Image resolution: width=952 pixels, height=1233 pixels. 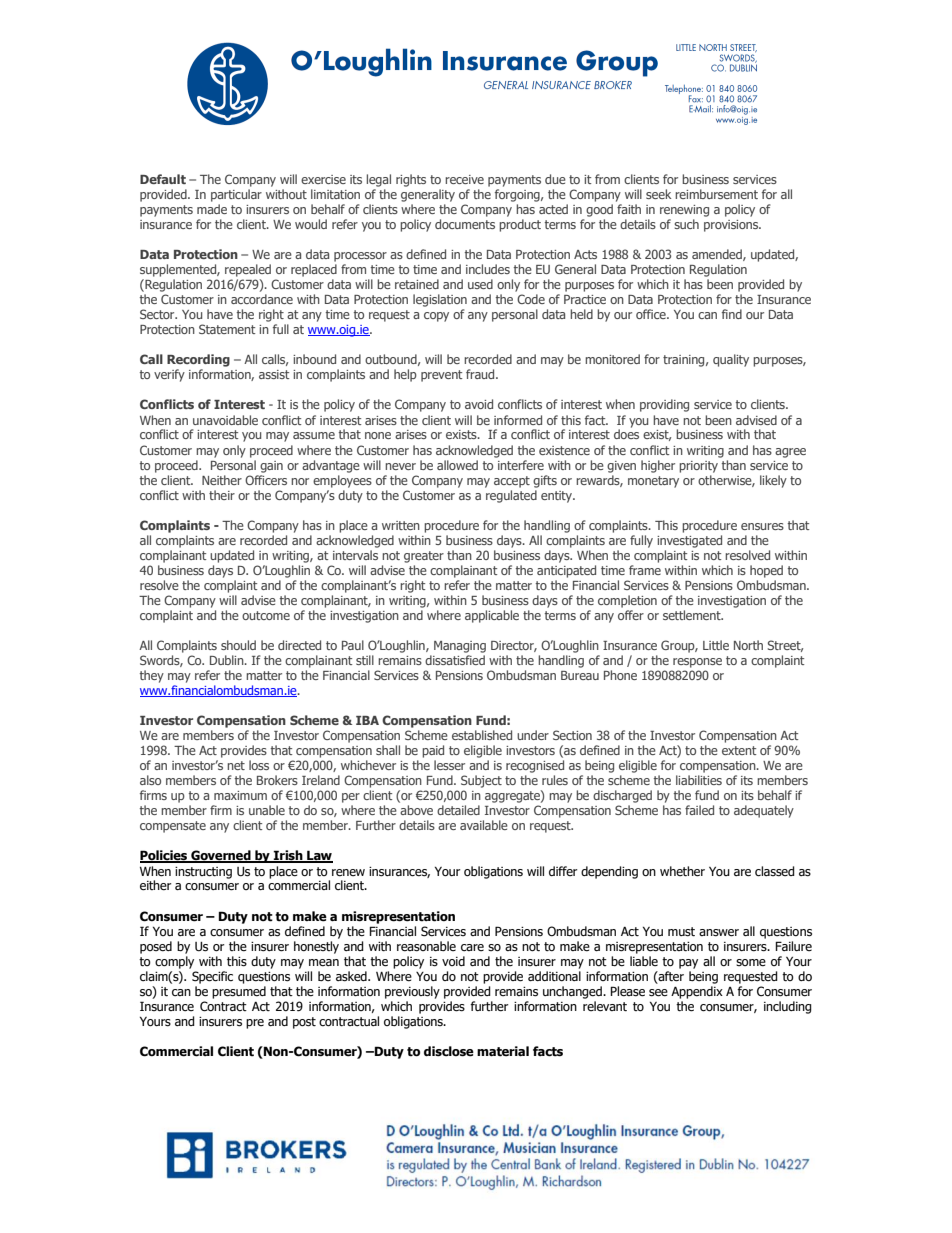 What do you see at coordinates (693, 615) in the page?
I see `settlement` at bounding box center [693, 615].
